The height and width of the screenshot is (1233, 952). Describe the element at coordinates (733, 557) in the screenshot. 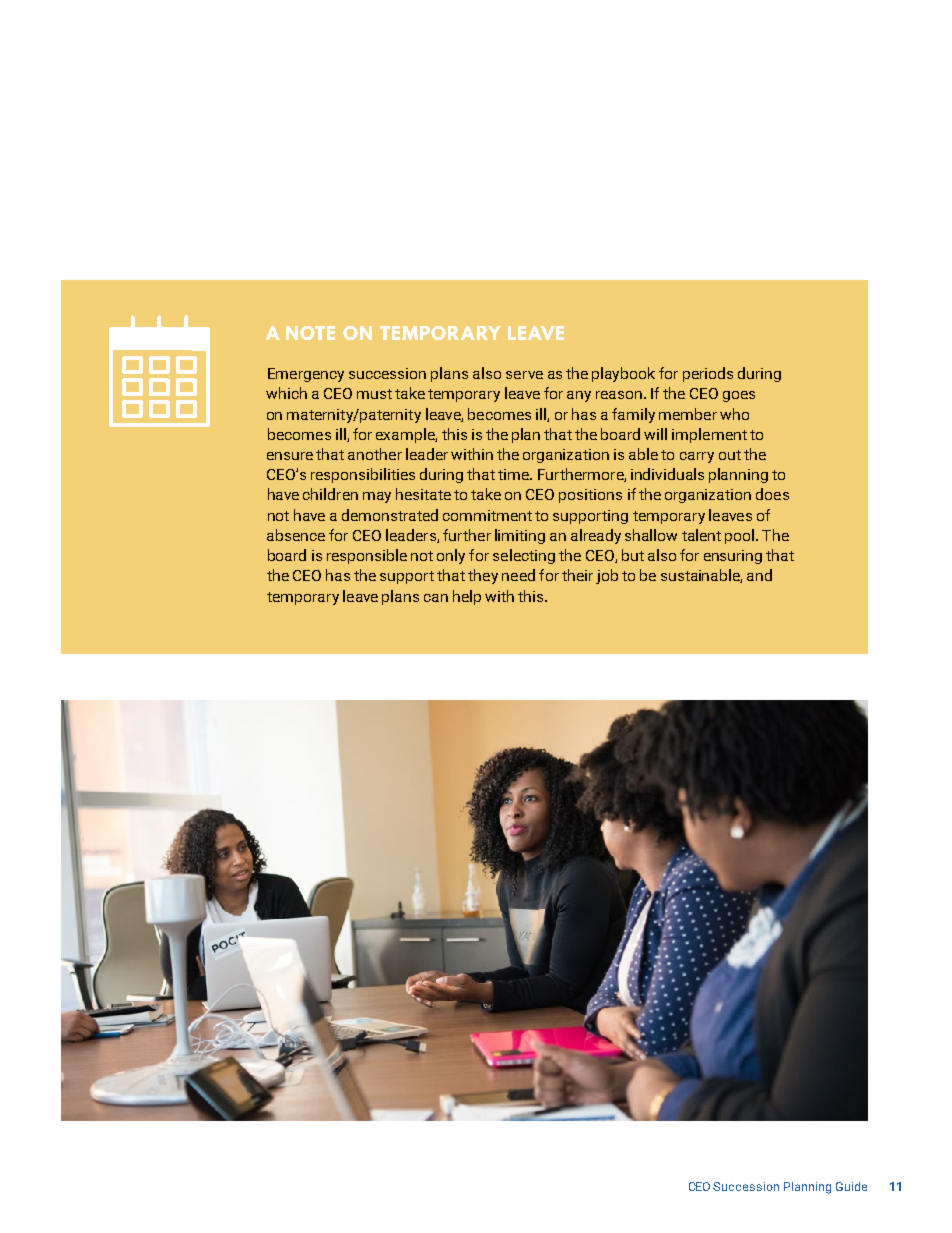

I see `ensuring` at that location.
